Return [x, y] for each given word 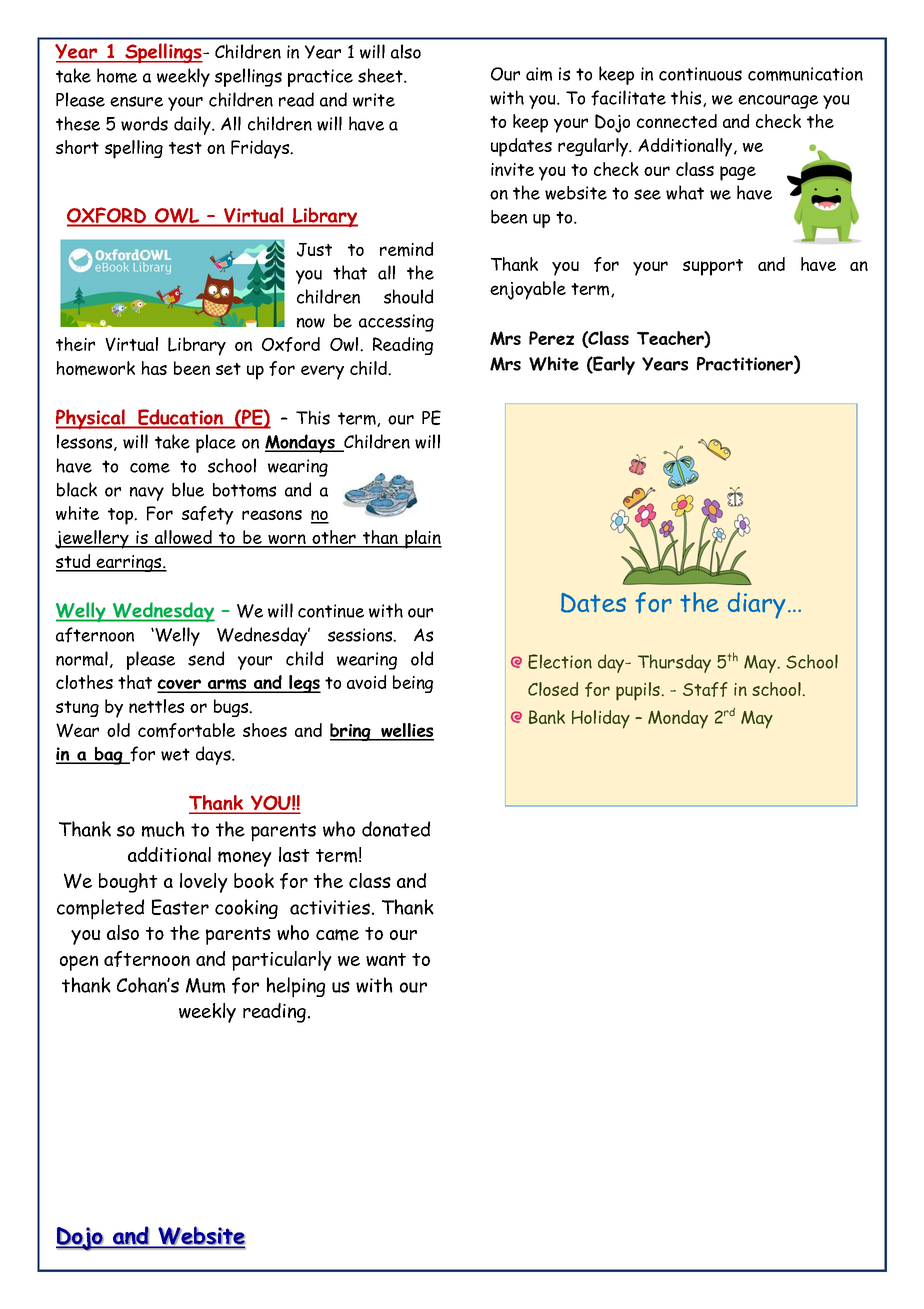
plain [422, 539]
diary [756, 605]
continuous [700, 74]
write [374, 100]
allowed [183, 538]
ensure [136, 101]
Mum [205, 985]
